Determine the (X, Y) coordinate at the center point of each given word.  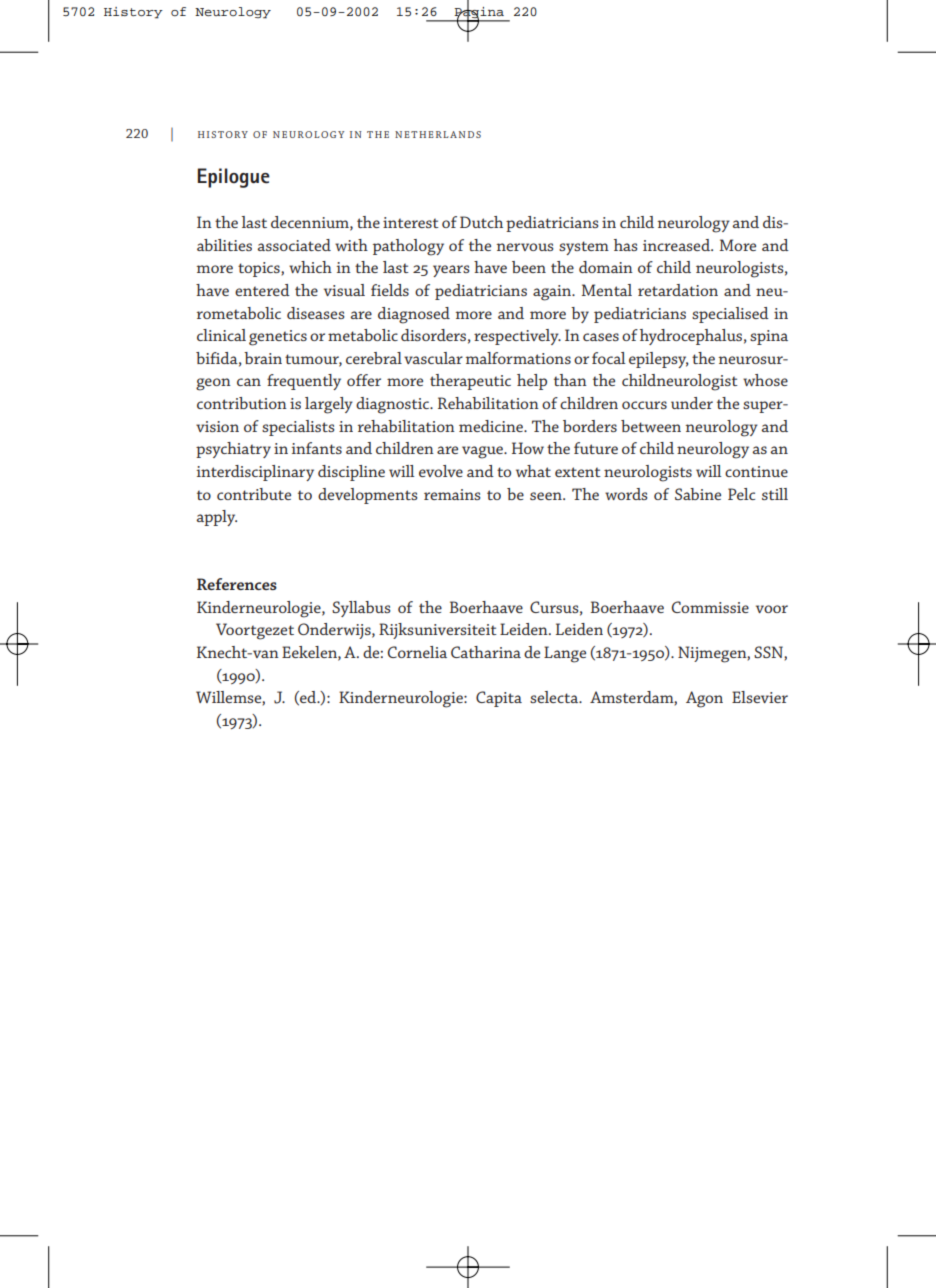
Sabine (698, 494)
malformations (518, 358)
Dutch (481, 222)
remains (452, 494)
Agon (704, 699)
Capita (499, 699)
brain (263, 358)
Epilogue (233, 178)
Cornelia (417, 652)
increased (678, 245)
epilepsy (659, 360)
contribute (254, 494)
